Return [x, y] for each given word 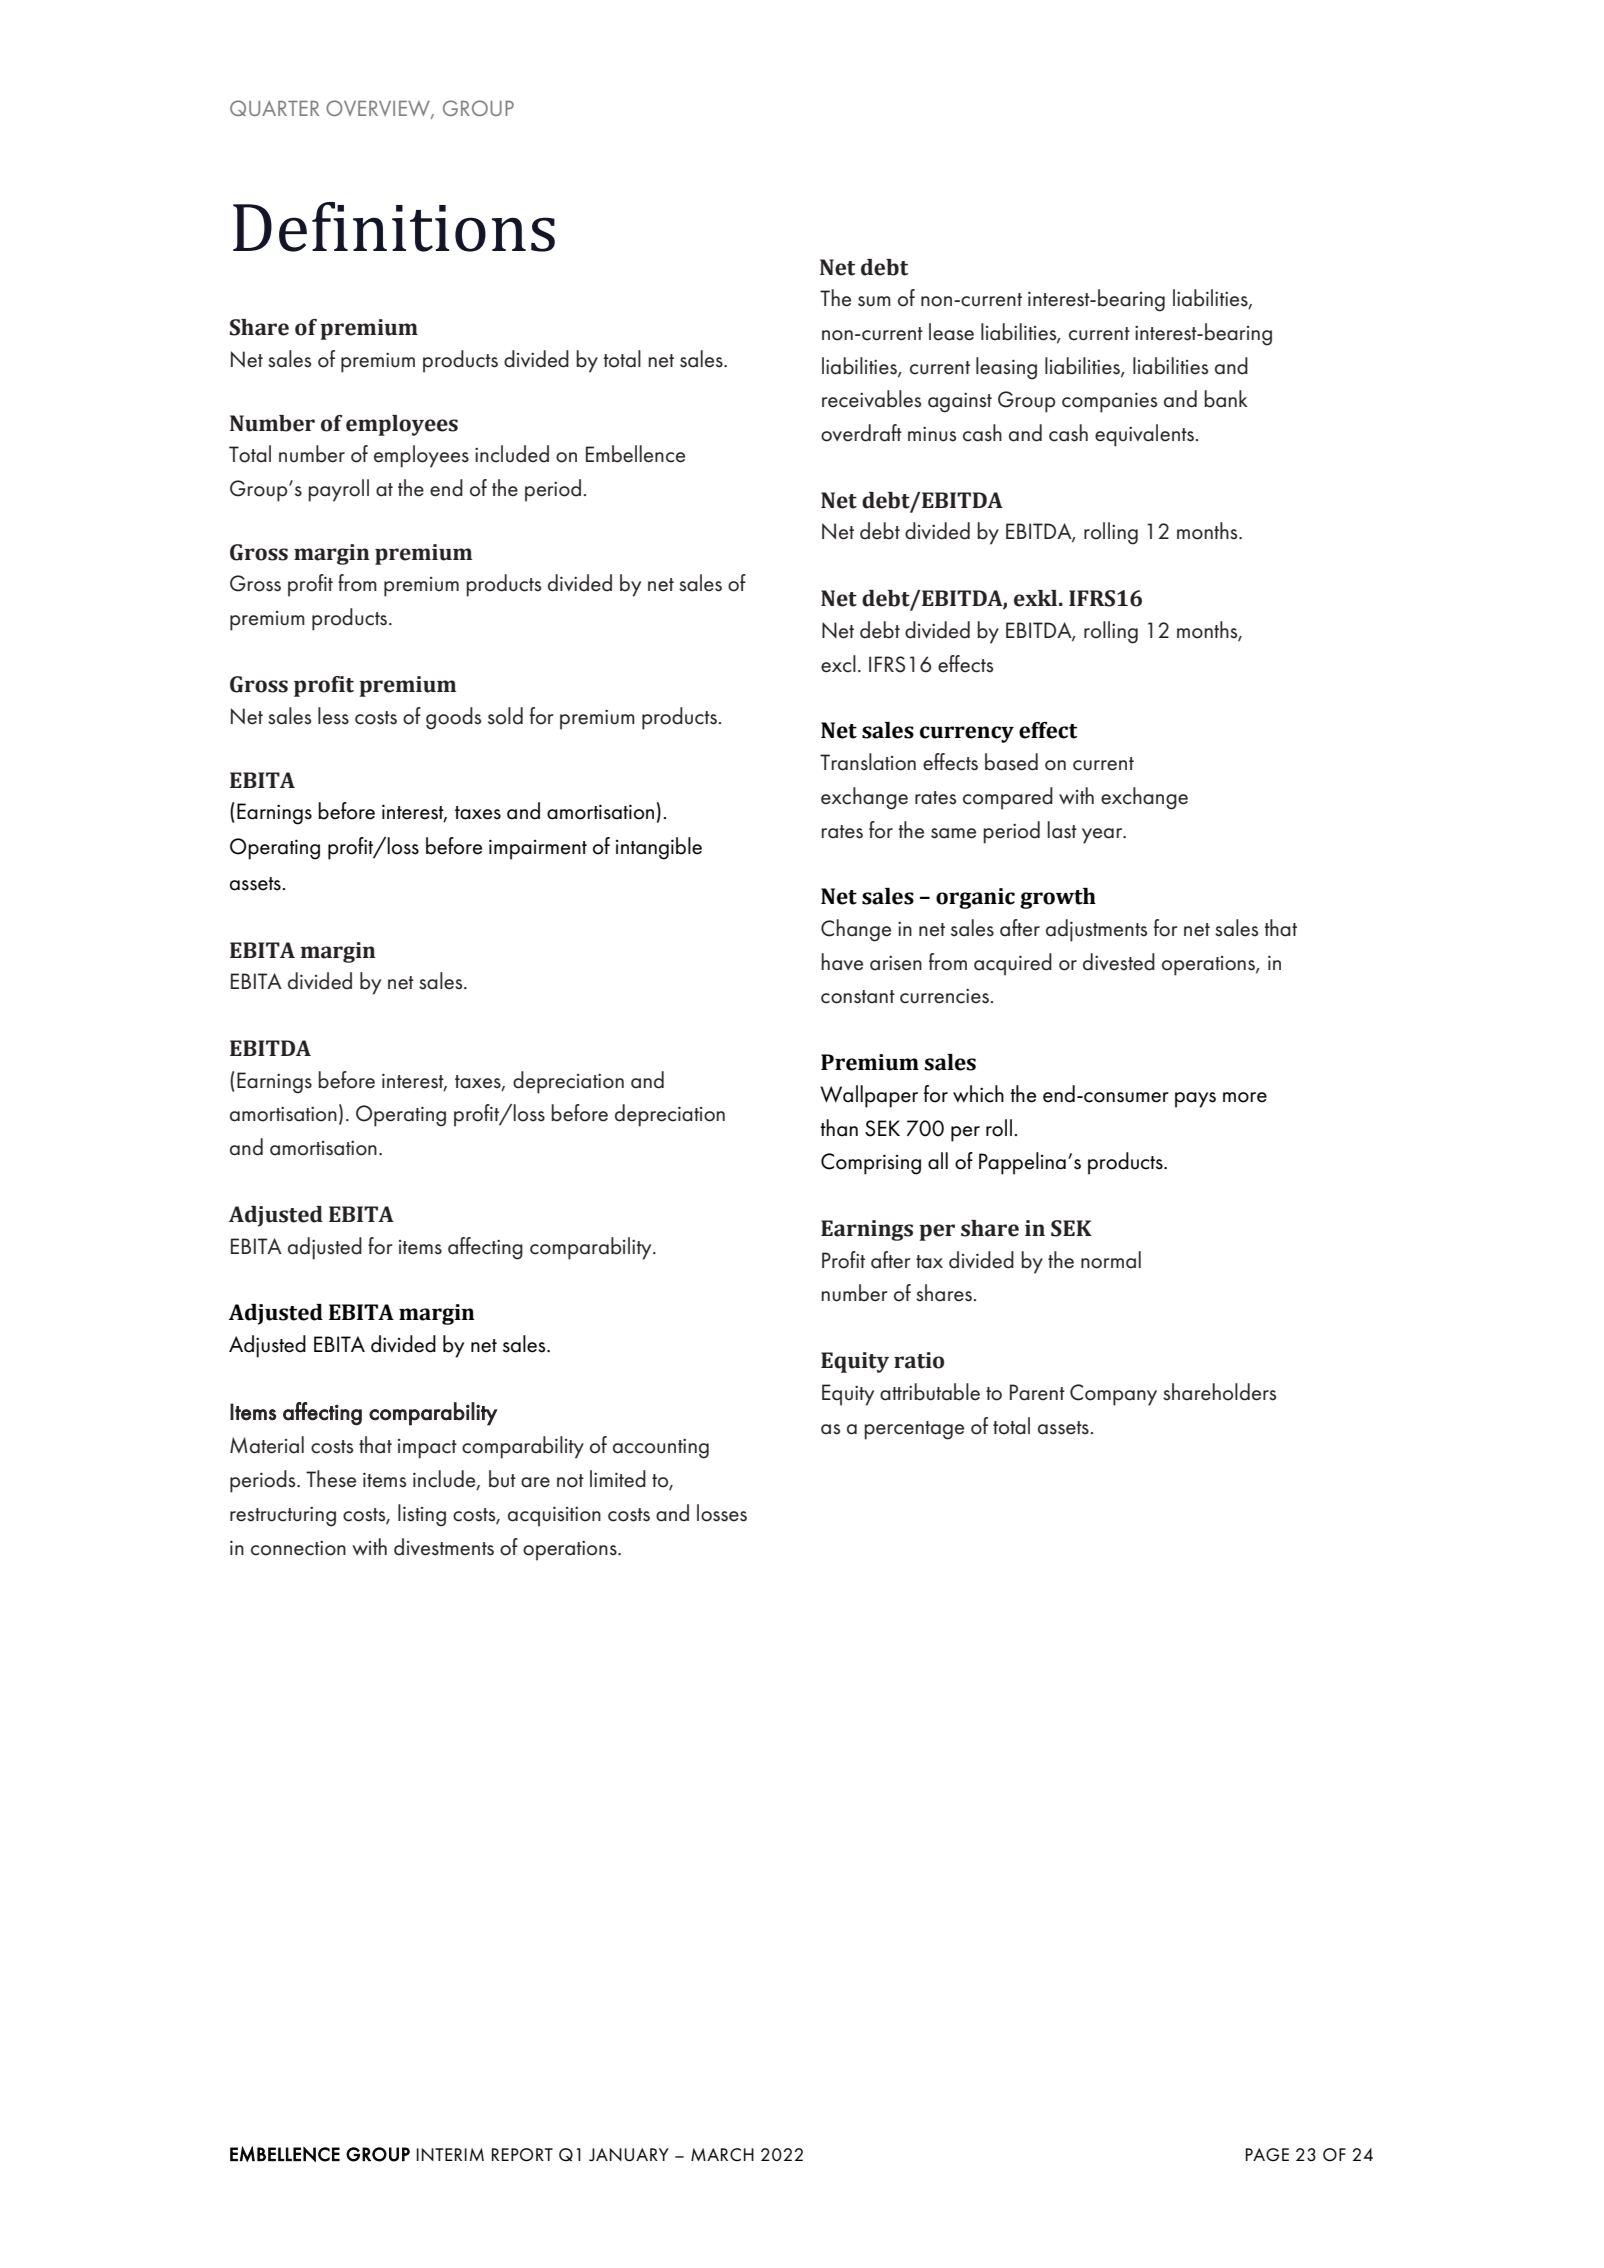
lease [951, 332]
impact [427, 1449]
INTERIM [450, 2154]
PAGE [1267, 2155]
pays [1195, 1100]
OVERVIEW [379, 109]
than [839, 1128]
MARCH [722, 2155]
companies [1109, 402]
